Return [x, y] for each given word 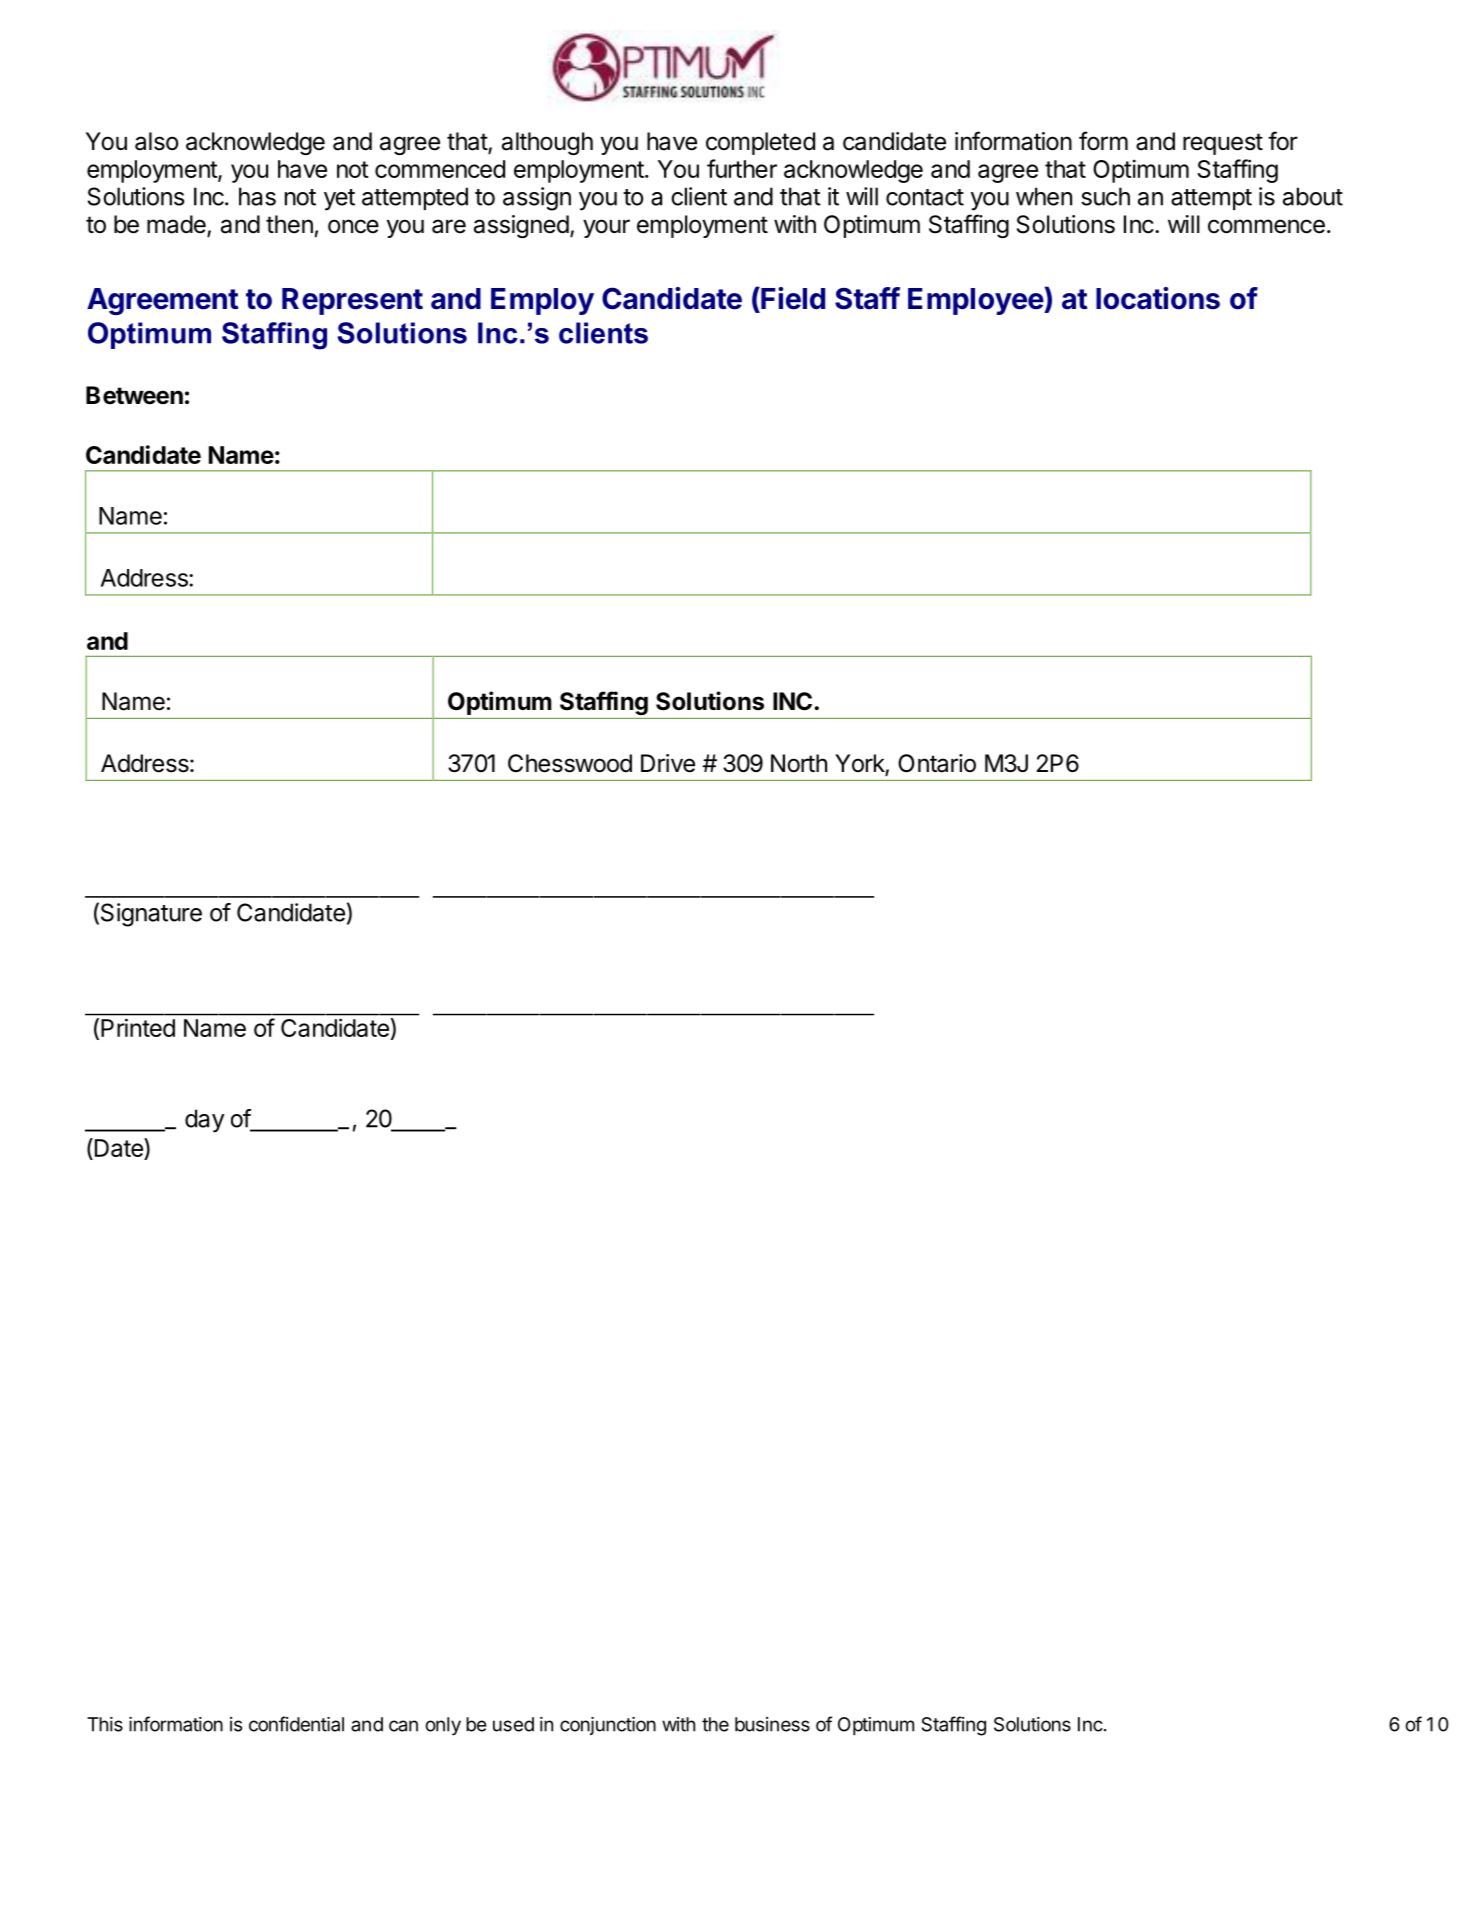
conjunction [608, 1726]
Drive [668, 763]
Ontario [937, 763]
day [205, 1121]
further [742, 168]
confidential [296, 1724]
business [772, 1724]
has [257, 196]
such [1105, 196]
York [860, 764]
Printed [138, 1027]
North [799, 763]
